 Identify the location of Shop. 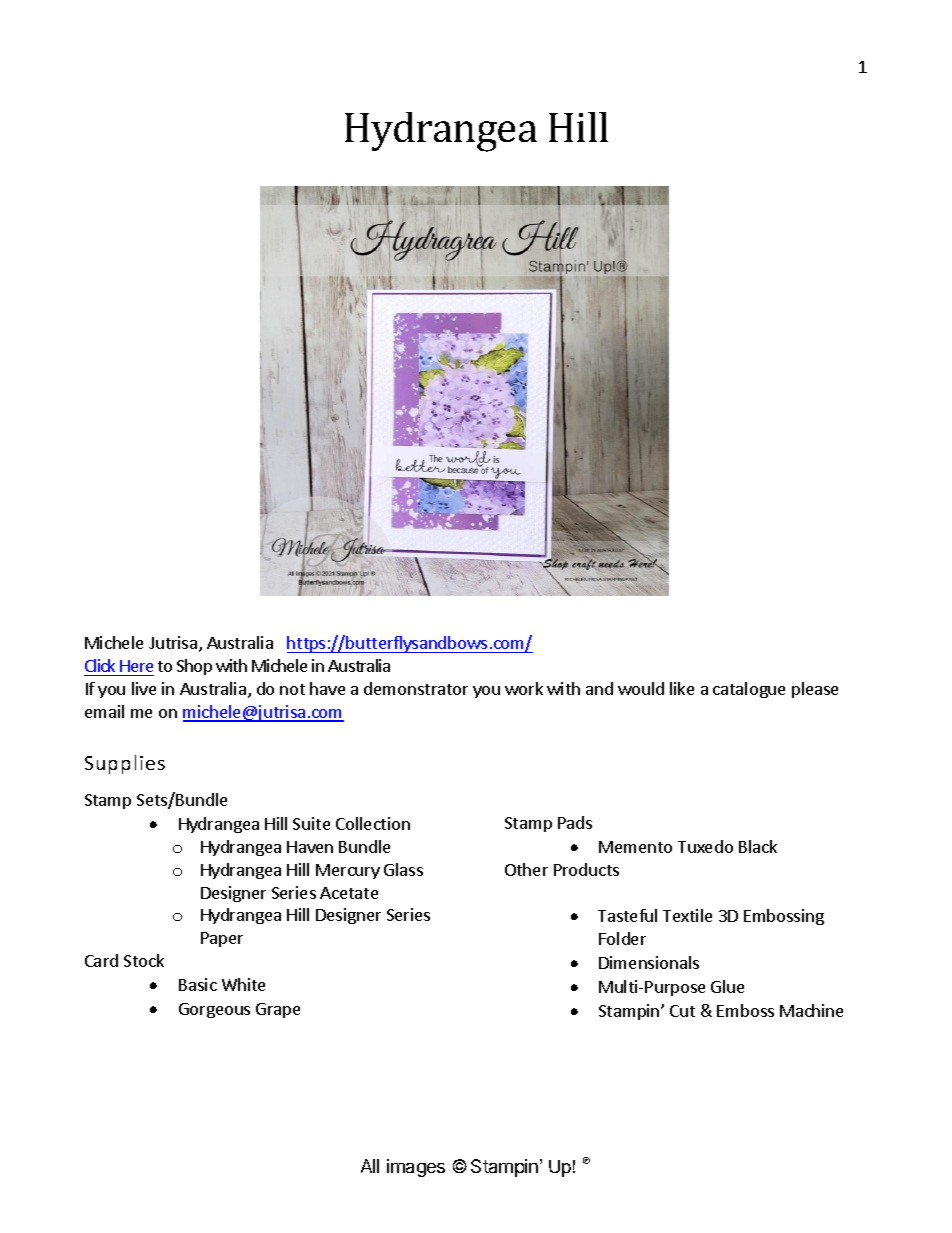
(194, 667).
